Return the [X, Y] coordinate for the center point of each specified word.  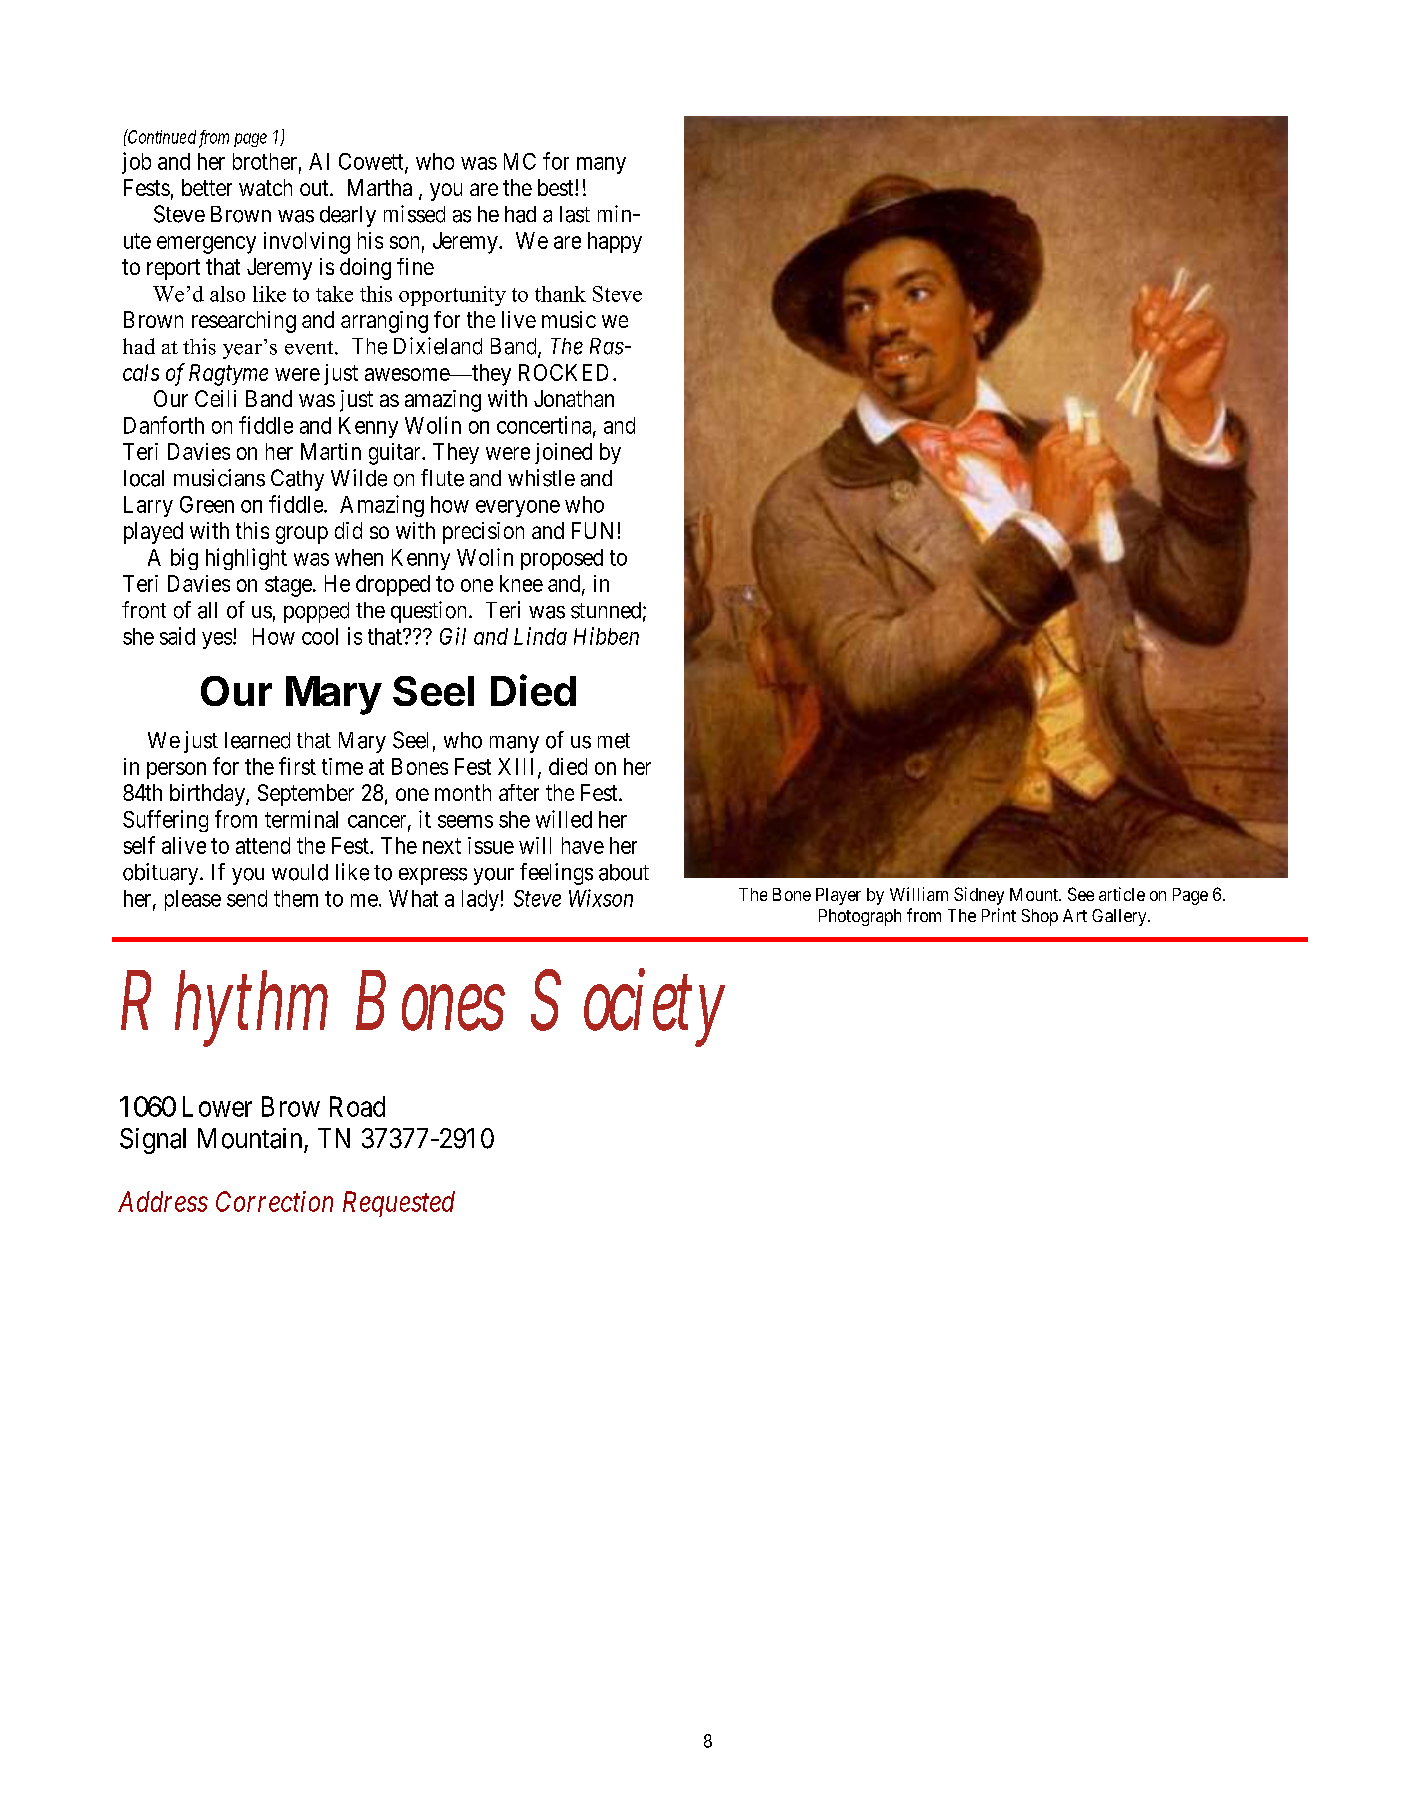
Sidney [979, 896]
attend [263, 845]
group [302, 535]
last [575, 214]
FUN [592, 530]
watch [265, 187]
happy [615, 242]
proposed [562, 559]
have [583, 845]
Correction [274, 1201]
